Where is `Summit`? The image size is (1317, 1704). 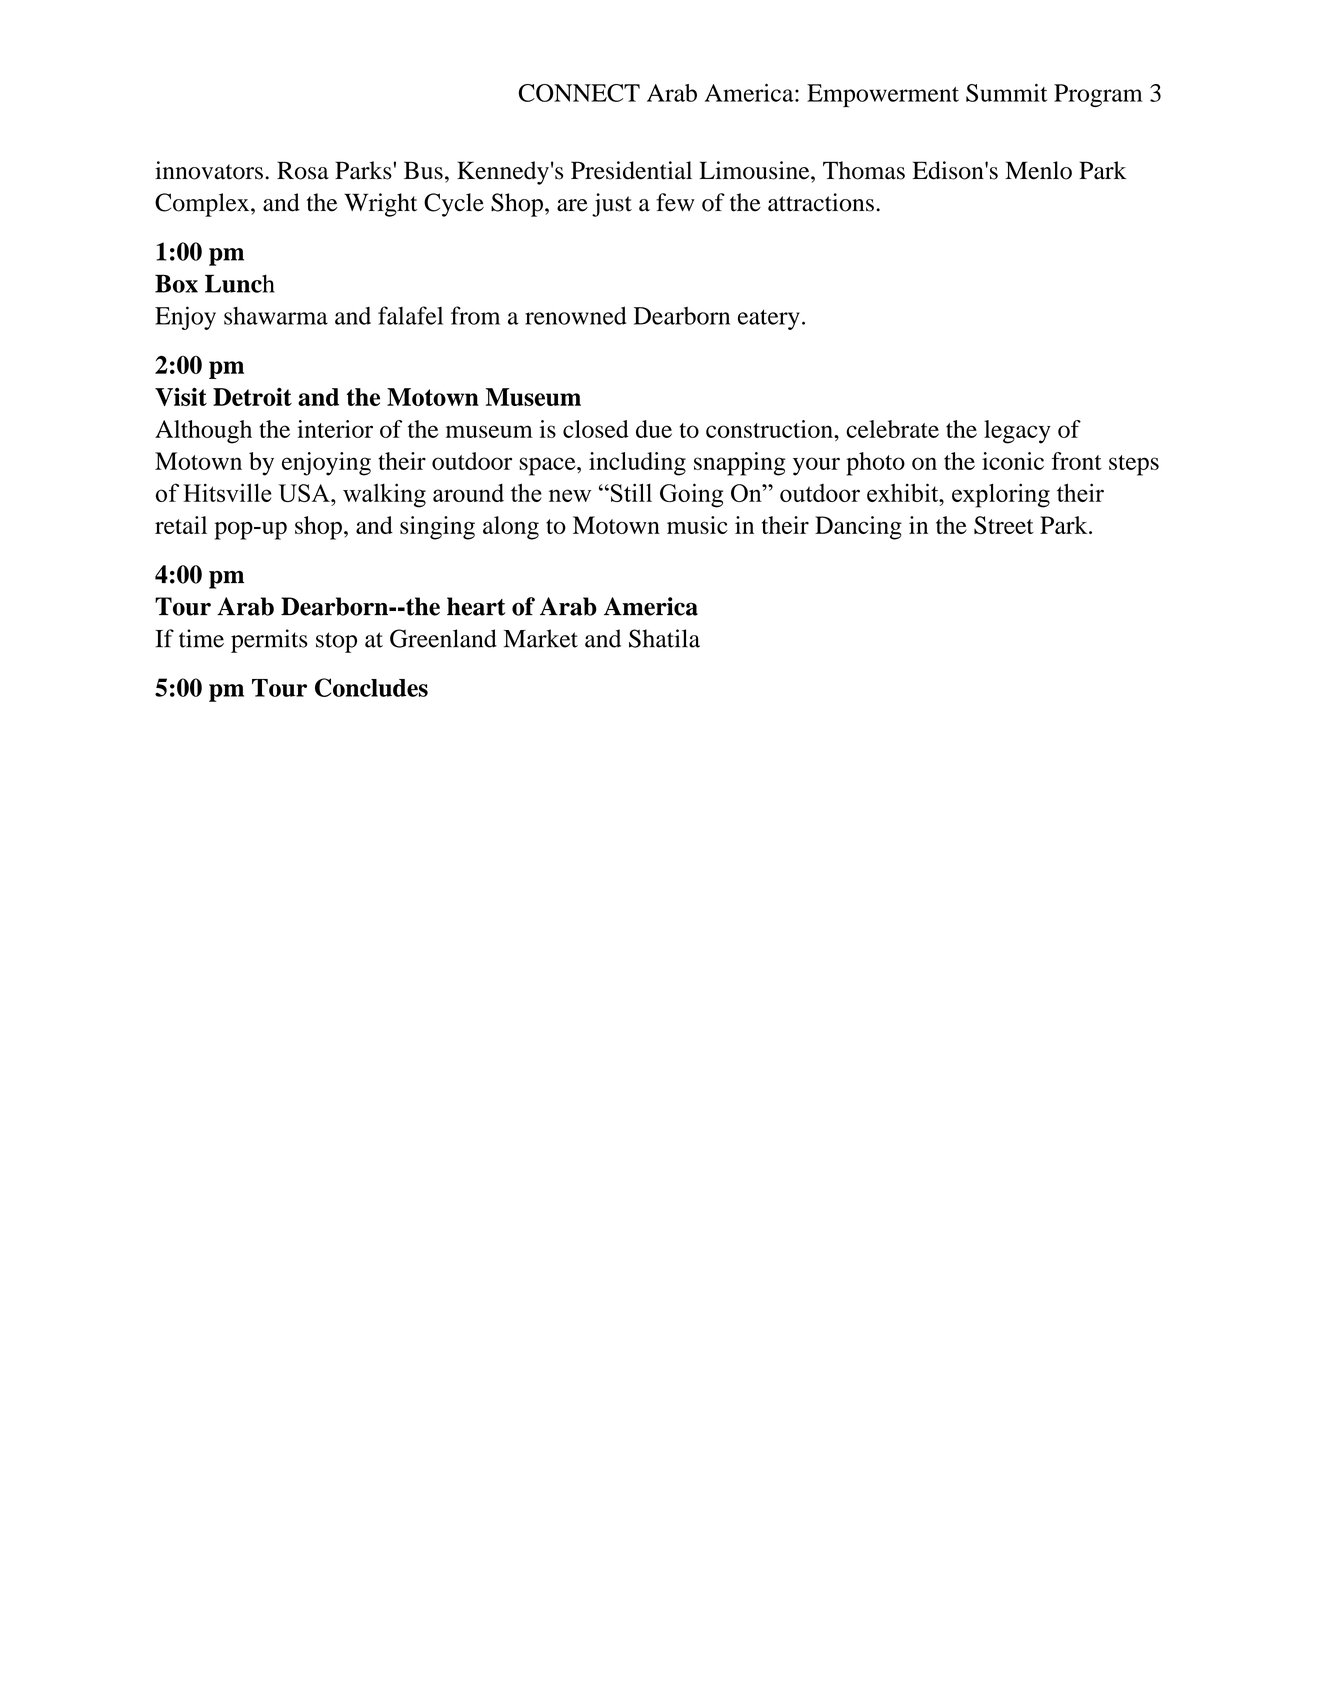 Summit is located at coordinates (1006, 93).
